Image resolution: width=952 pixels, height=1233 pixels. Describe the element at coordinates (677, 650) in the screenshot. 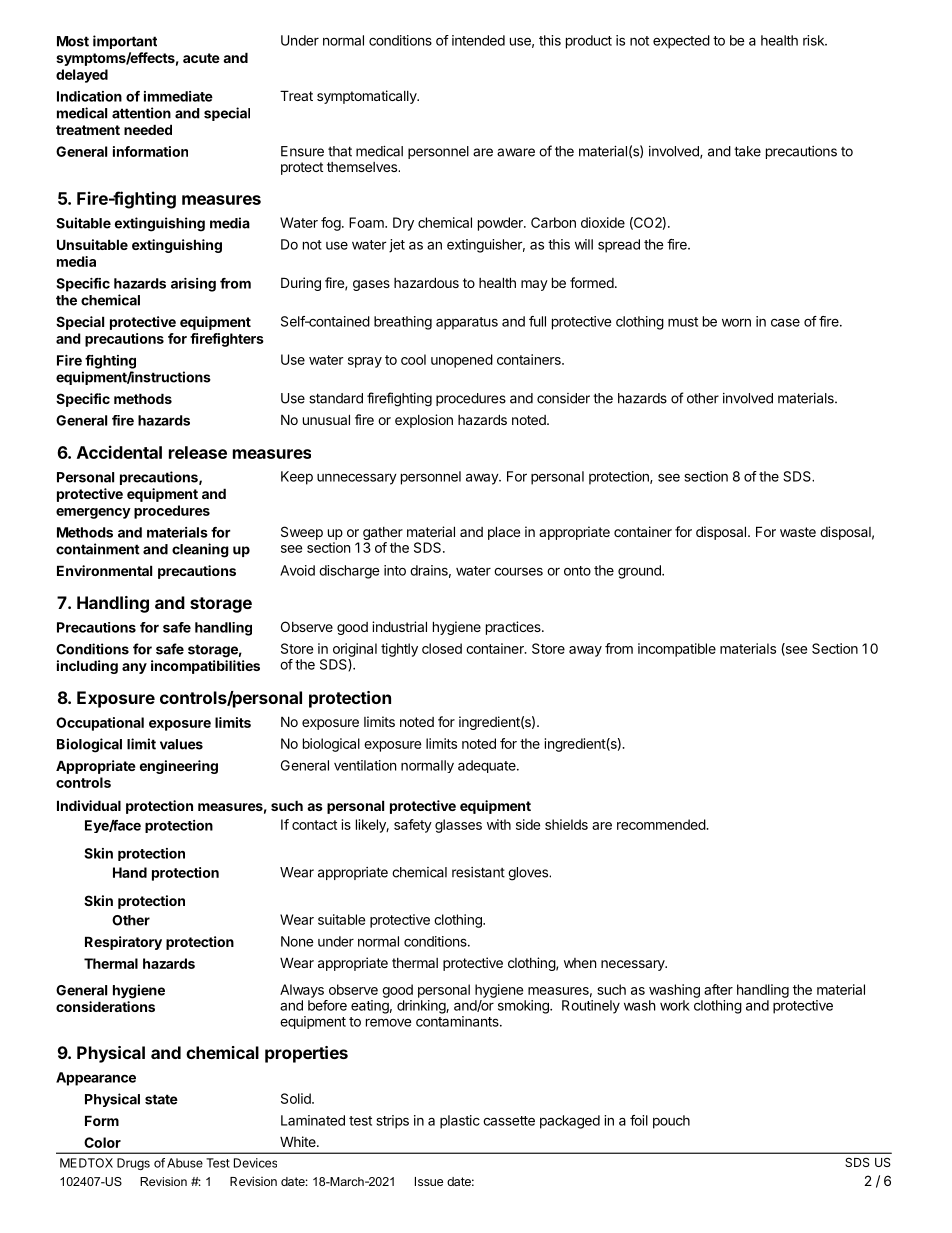

I see `incompatible` at that location.
